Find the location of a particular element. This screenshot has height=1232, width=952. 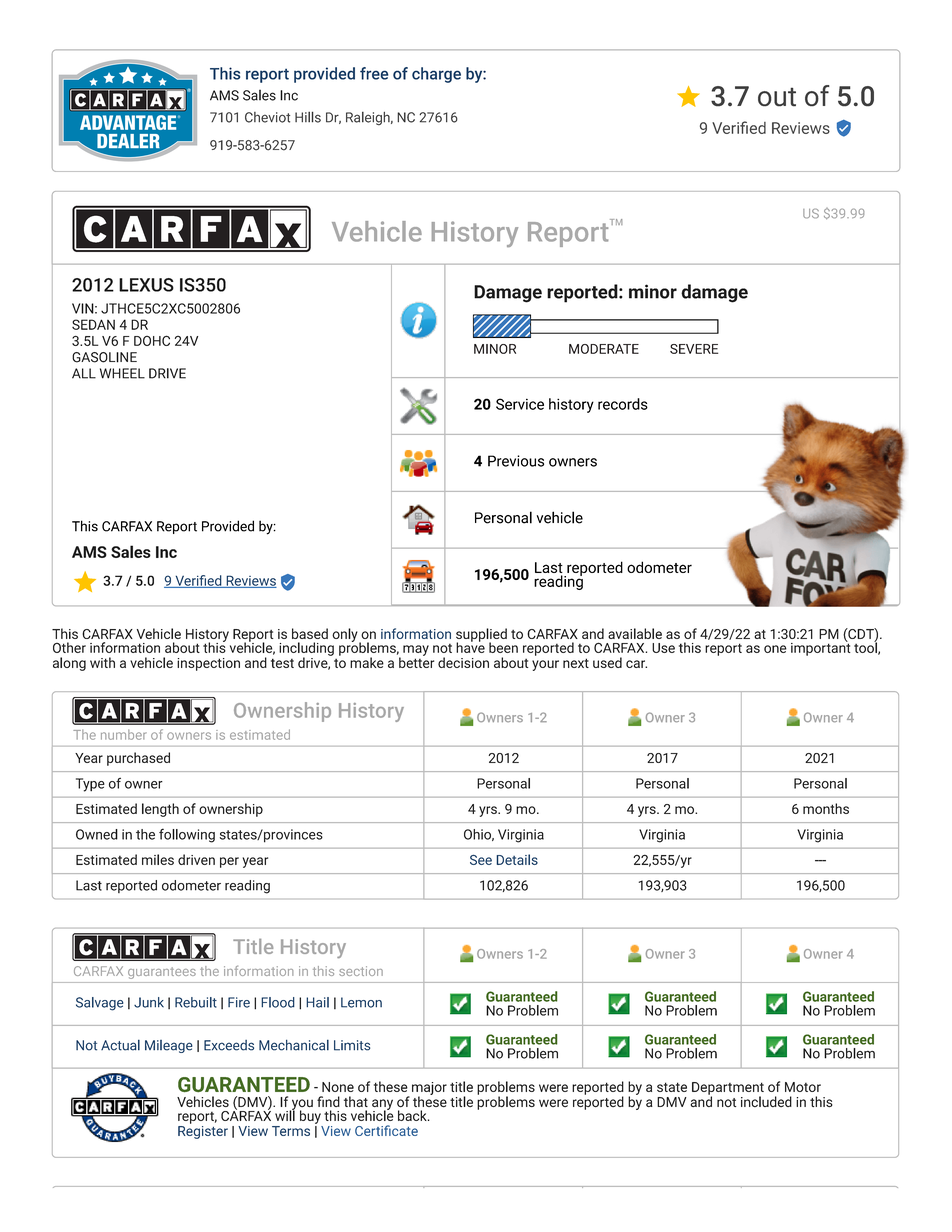

Hills is located at coordinates (308, 117).
